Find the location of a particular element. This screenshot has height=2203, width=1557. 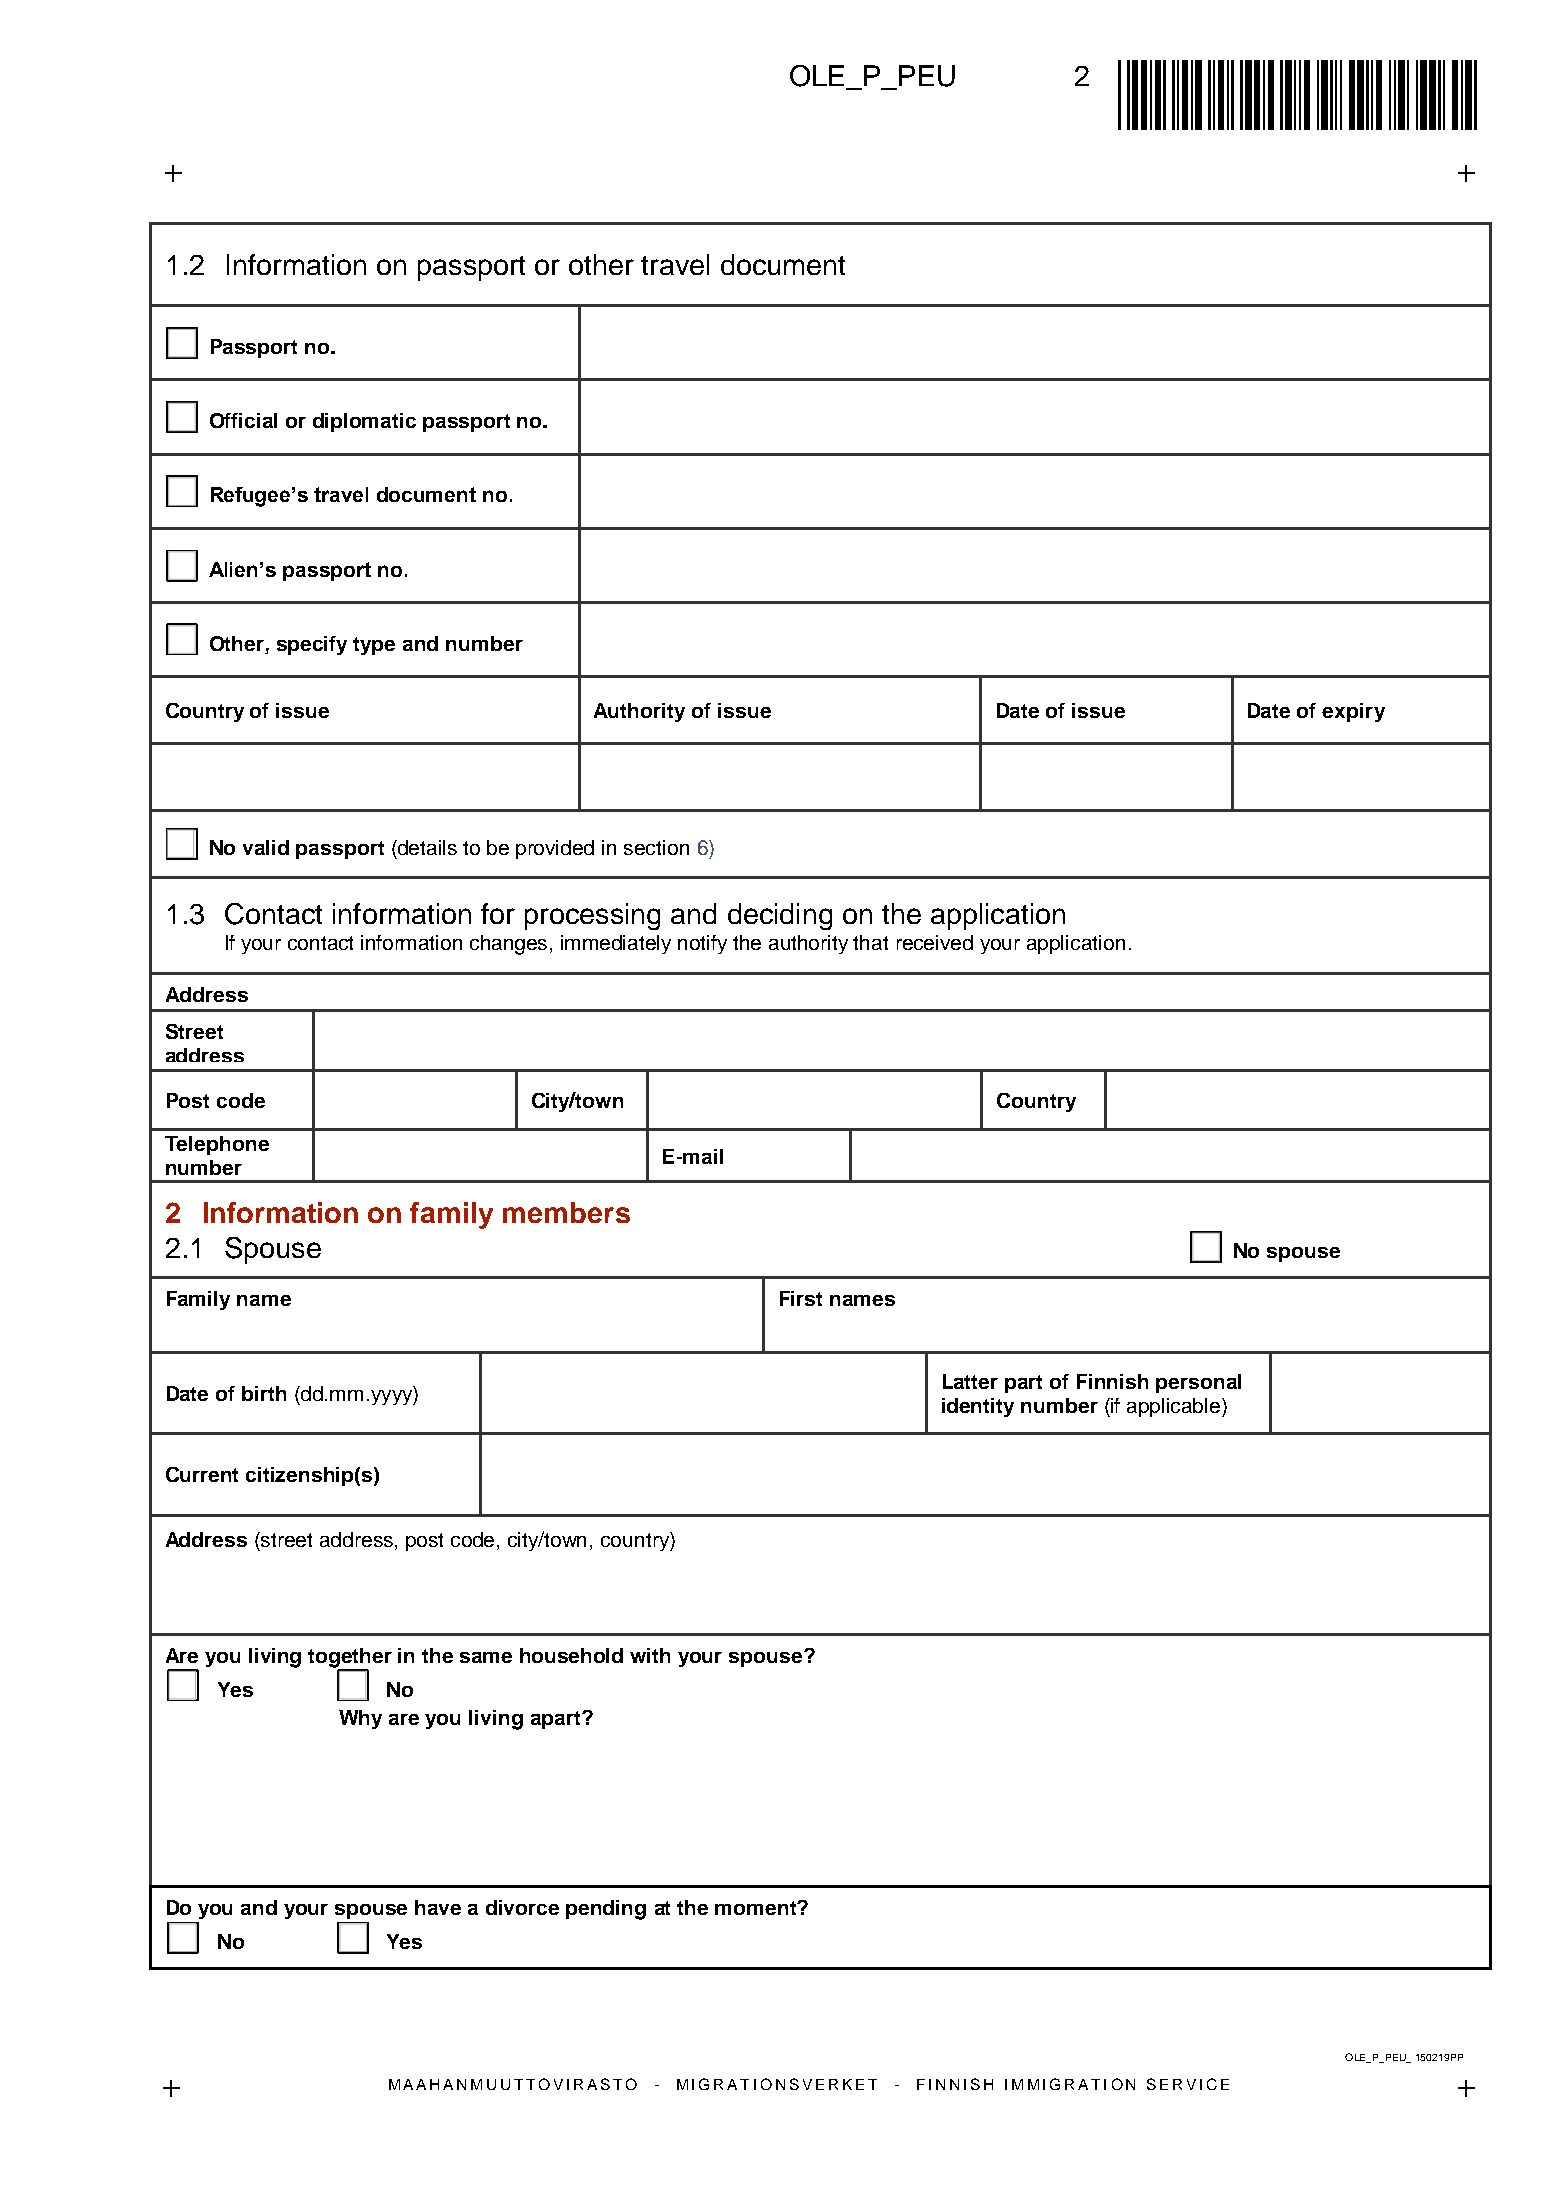

have is located at coordinates (438, 1907).
